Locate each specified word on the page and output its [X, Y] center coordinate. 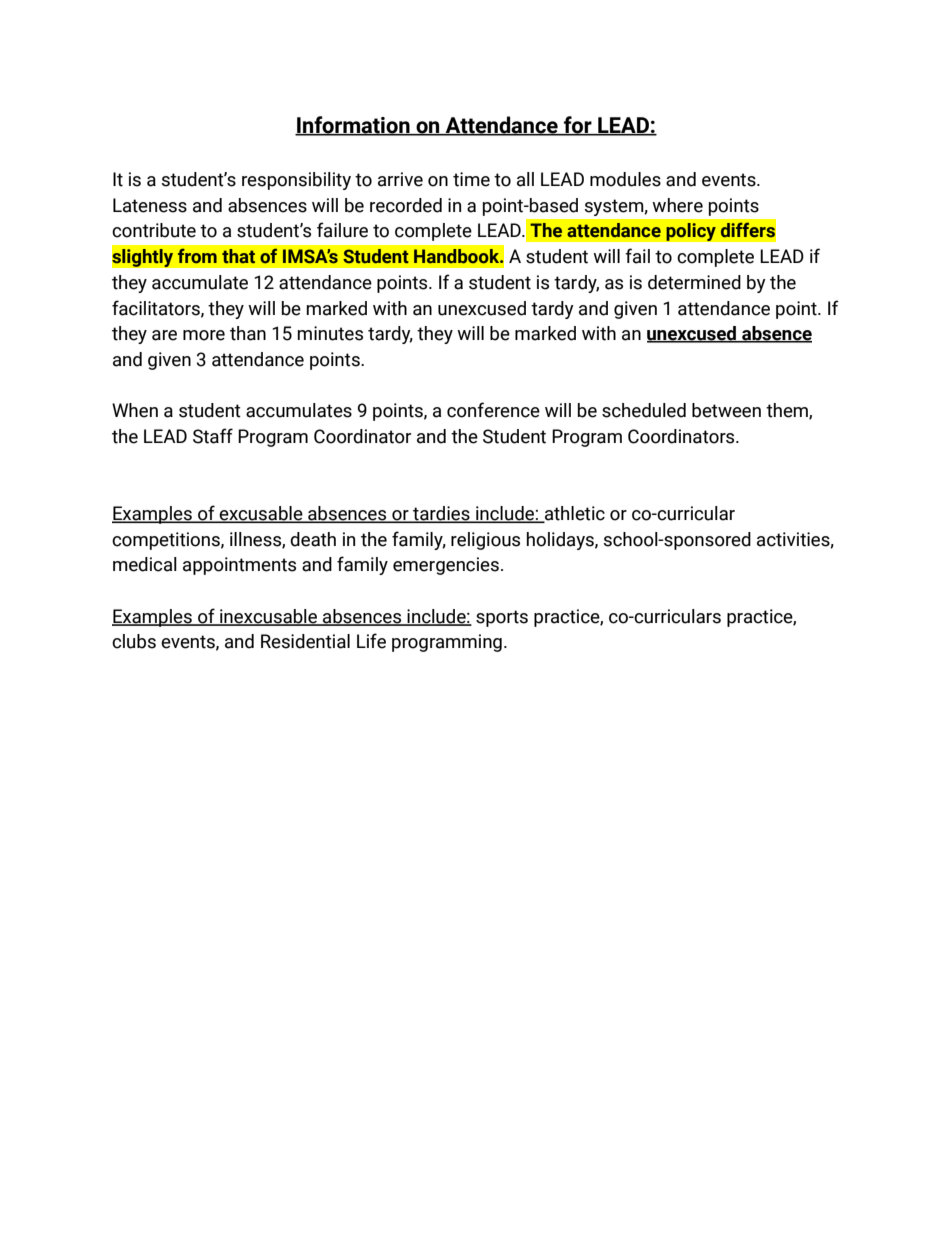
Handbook [458, 256]
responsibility [296, 181]
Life [371, 641]
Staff [213, 436]
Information [353, 126]
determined [694, 282]
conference [493, 410]
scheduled [644, 410]
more [204, 335]
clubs [134, 641]
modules [625, 179]
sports [502, 618]
